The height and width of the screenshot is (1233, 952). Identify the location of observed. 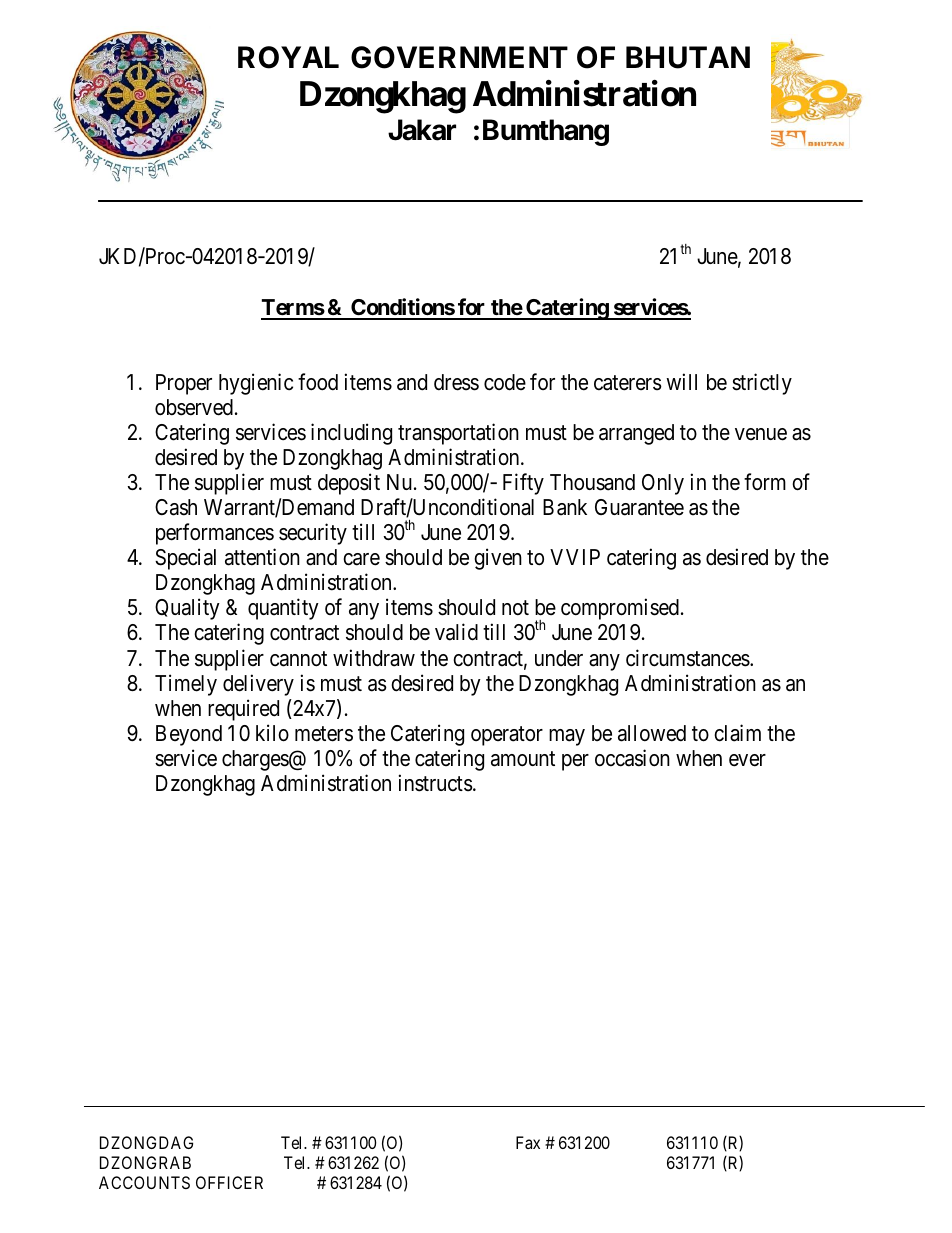
(194, 407).
